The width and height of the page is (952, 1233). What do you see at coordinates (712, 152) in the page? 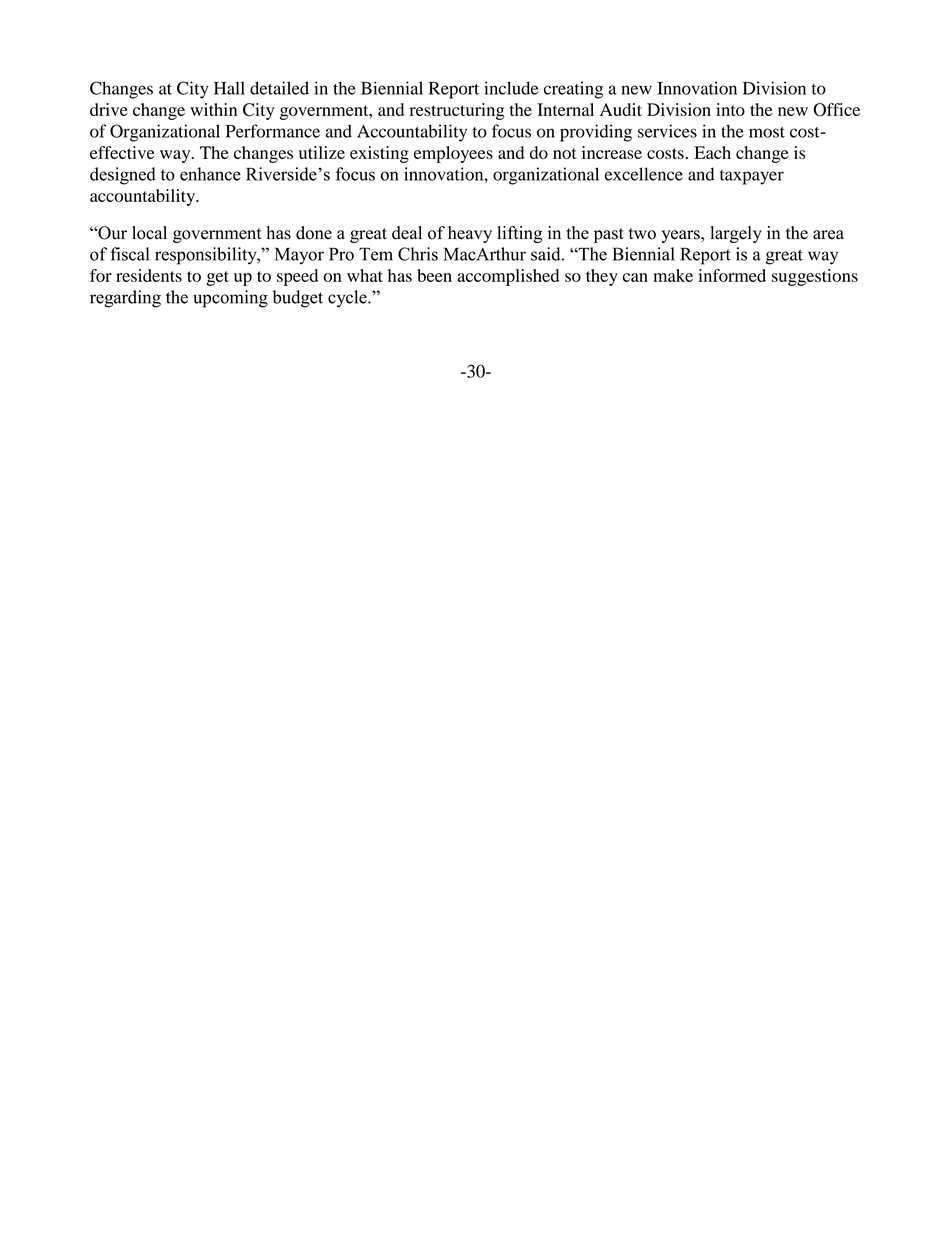
I see `Each` at bounding box center [712, 152].
